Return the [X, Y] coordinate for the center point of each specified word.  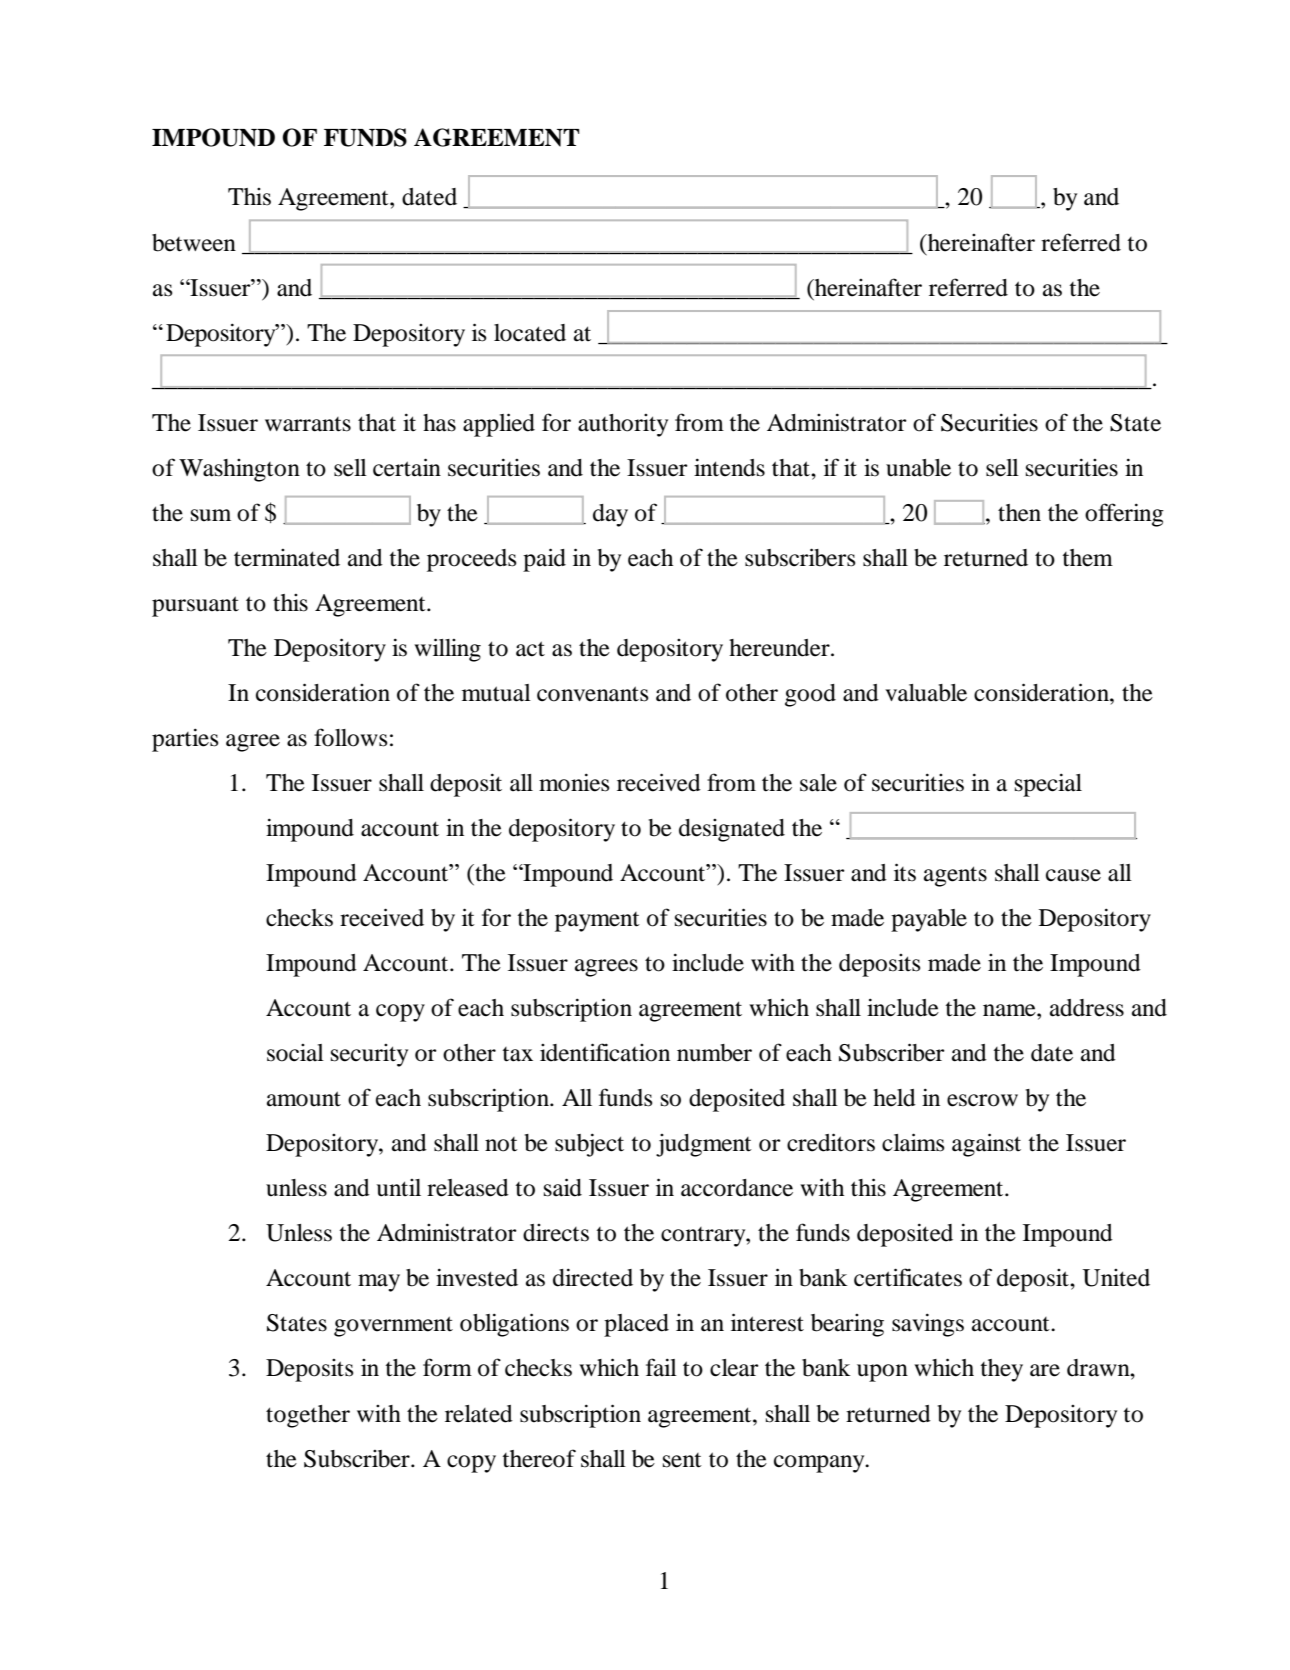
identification [605, 1052]
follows [350, 737]
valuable [926, 693]
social [295, 1053]
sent [682, 1460]
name [1010, 1010]
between [194, 243]
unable [918, 468]
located [530, 333]
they [1001, 1370]
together [308, 1416]
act [530, 649]
